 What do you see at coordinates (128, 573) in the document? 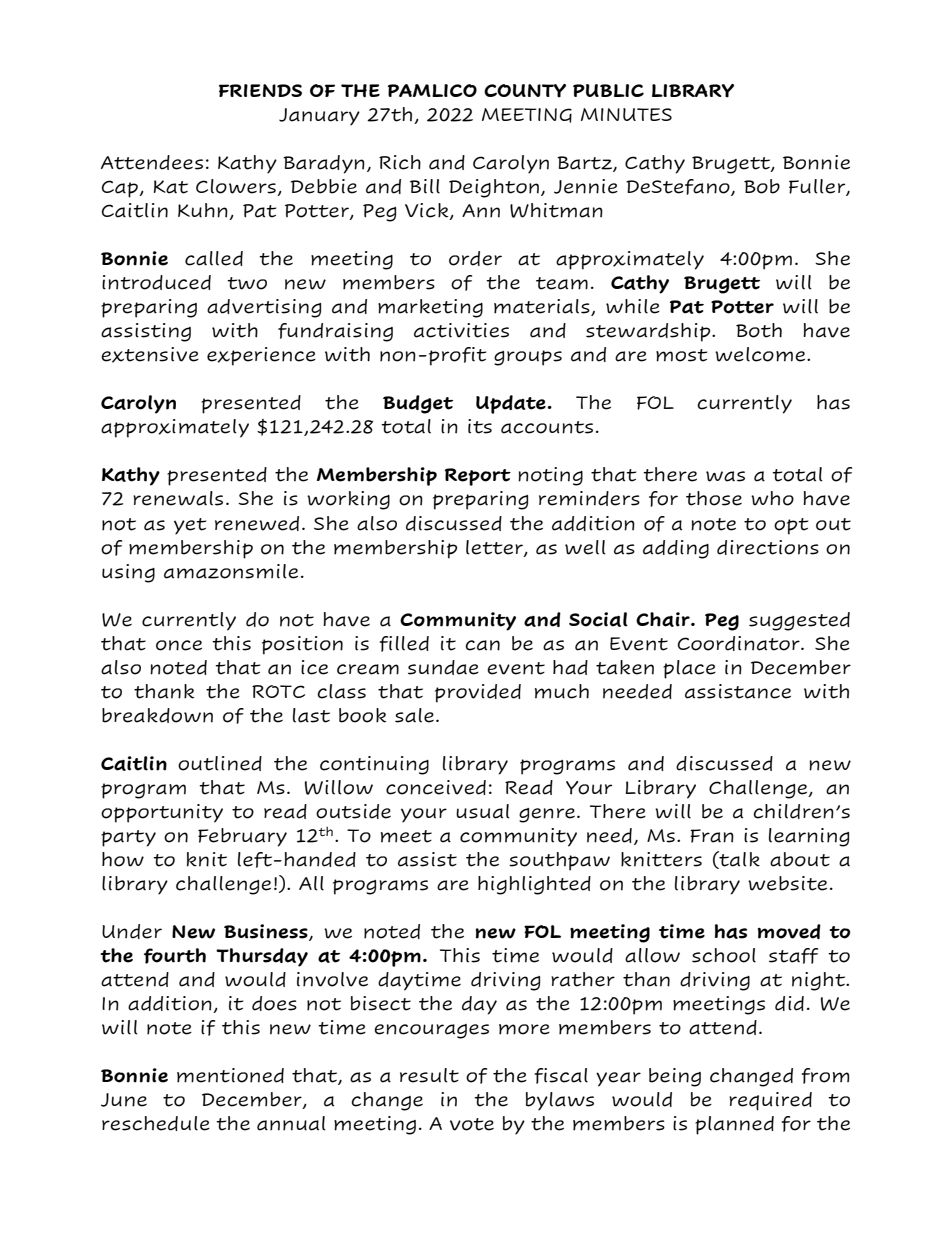
I see `using` at bounding box center [128, 573].
